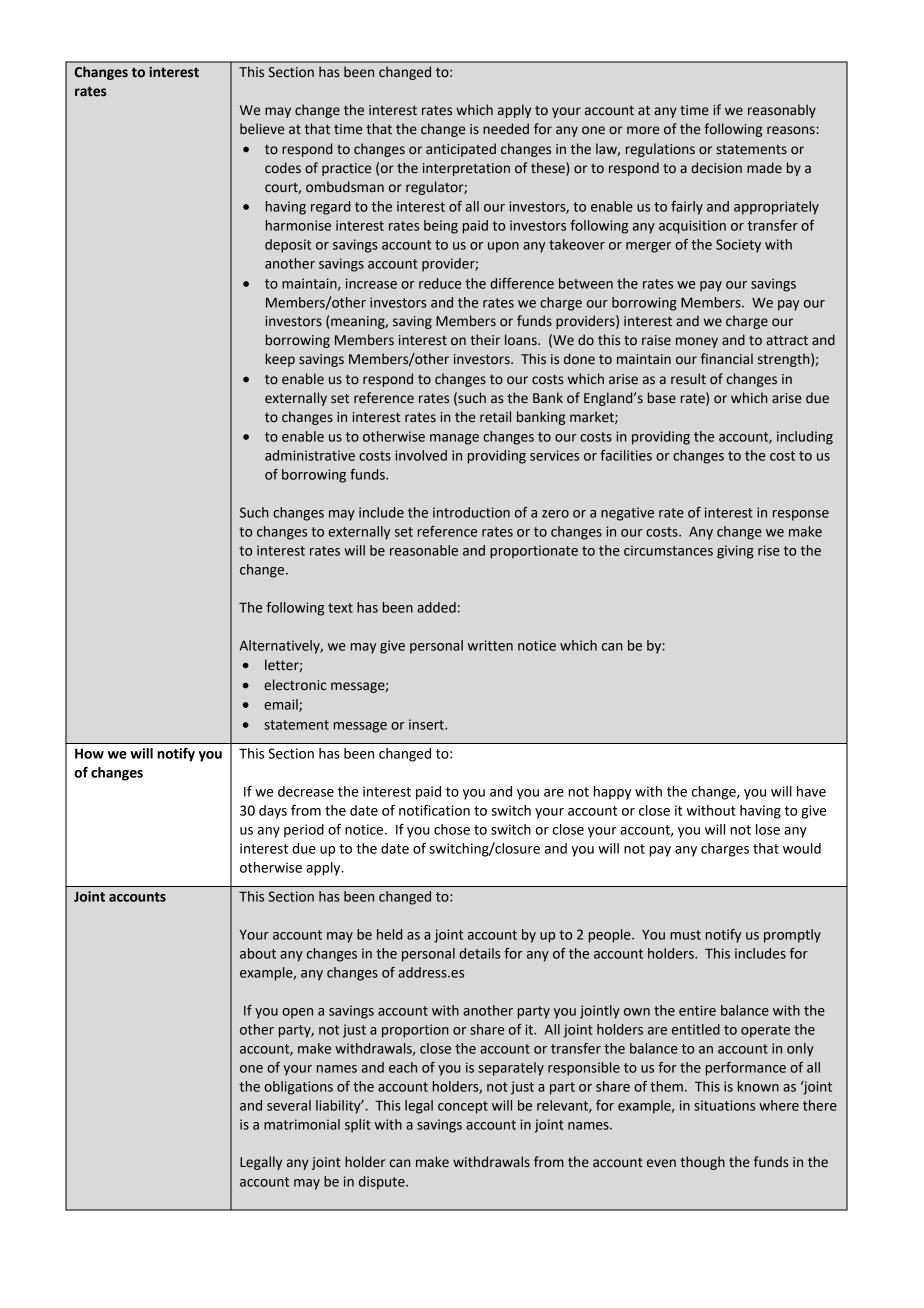  What do you see at coordinates (702, 1163) in the screenshot?
I see `though` at bounding box center [702, 1163].
